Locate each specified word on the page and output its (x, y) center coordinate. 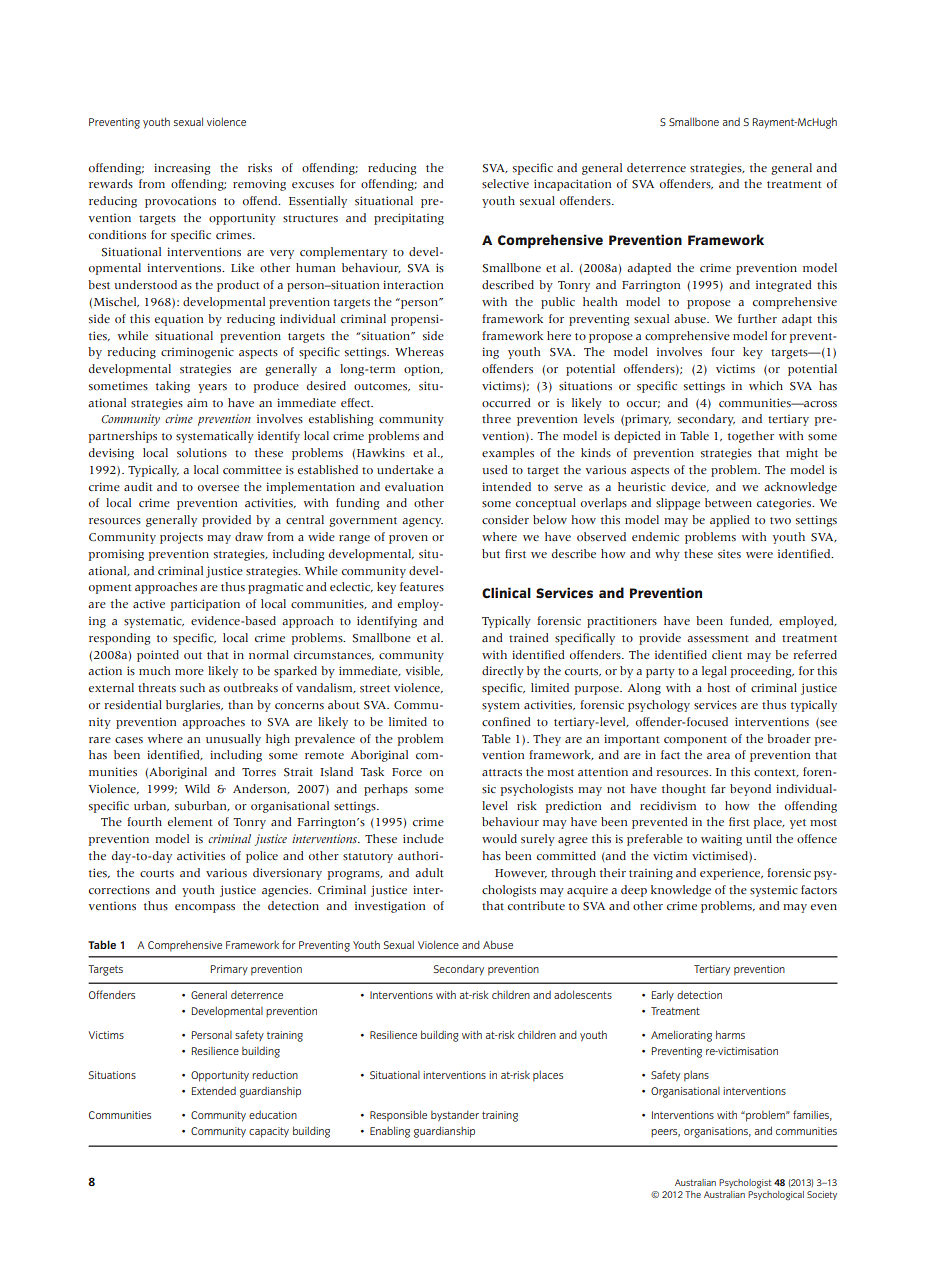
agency (422, 522)
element (190, 821)
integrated (784, 286)
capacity (269, 1132)
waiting (721, 840)
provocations (180, 202)
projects (181, 538)
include (423, 838)
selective (505, 184)
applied (730, 521)
